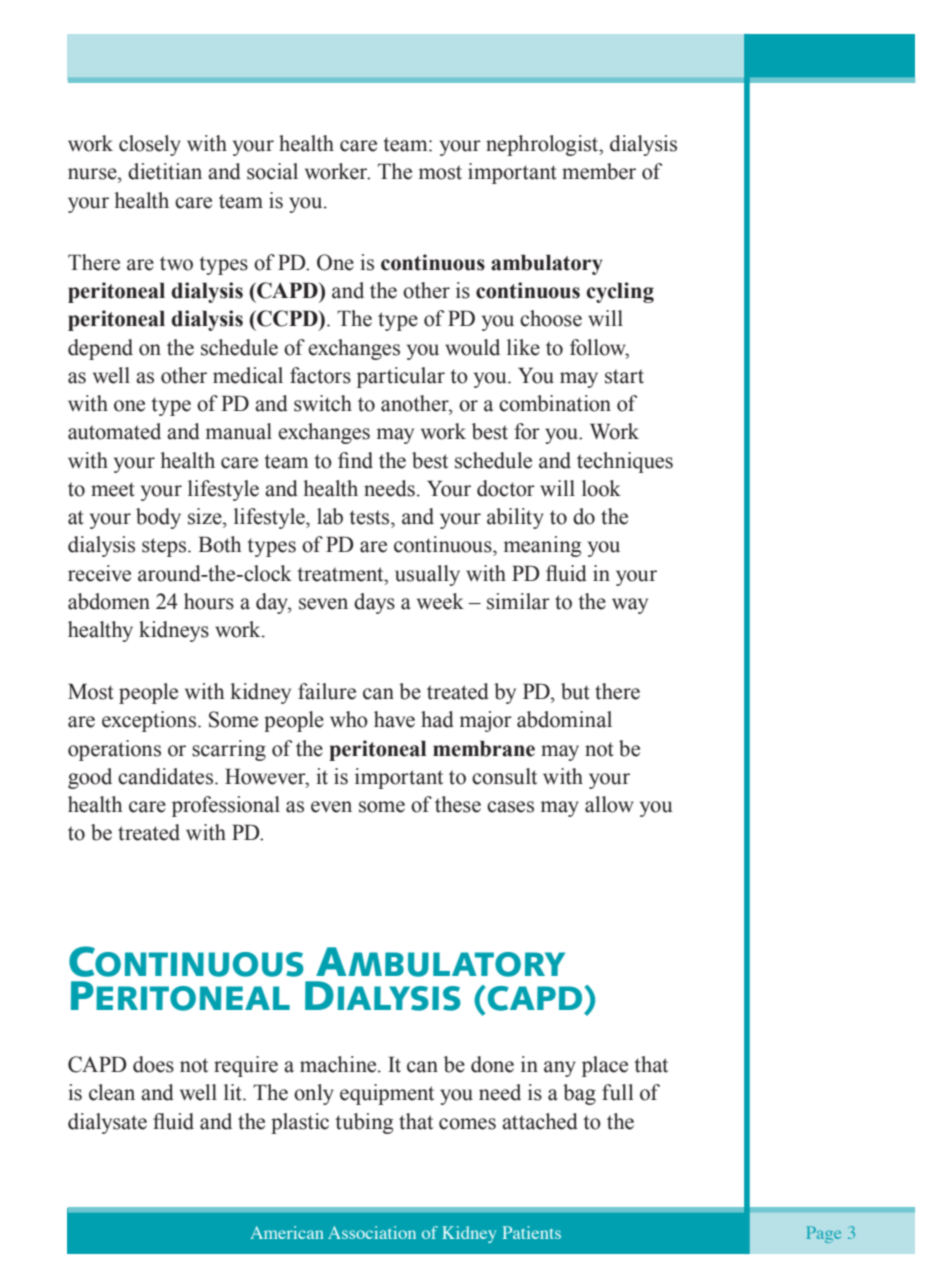 This screenshot has height=1288, width=949. Describe the element at coordinates (472, 347) in the screenshot. I see `would` at that location.
